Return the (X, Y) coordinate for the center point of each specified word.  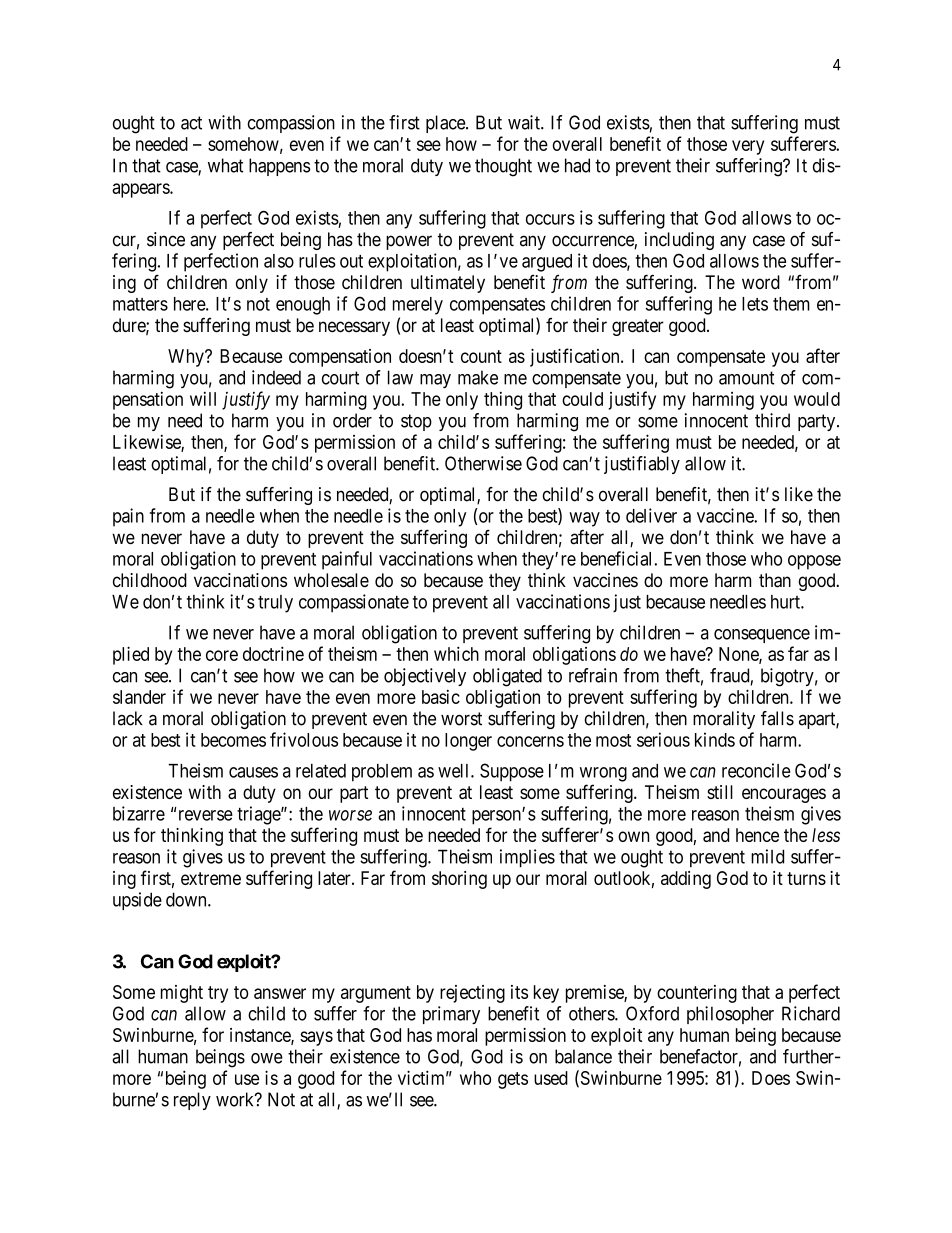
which (456, 653)
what (225, 165)
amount (746, 378)
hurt (786, 602)
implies (527, 858)
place (446, 124)
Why (187, 358)
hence (757, 835)
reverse (206, 815)
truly (275, 604)
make (478, 377)
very (748, 147)
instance (261, 1036)
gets (513, 1080)
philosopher (730, 1015)
